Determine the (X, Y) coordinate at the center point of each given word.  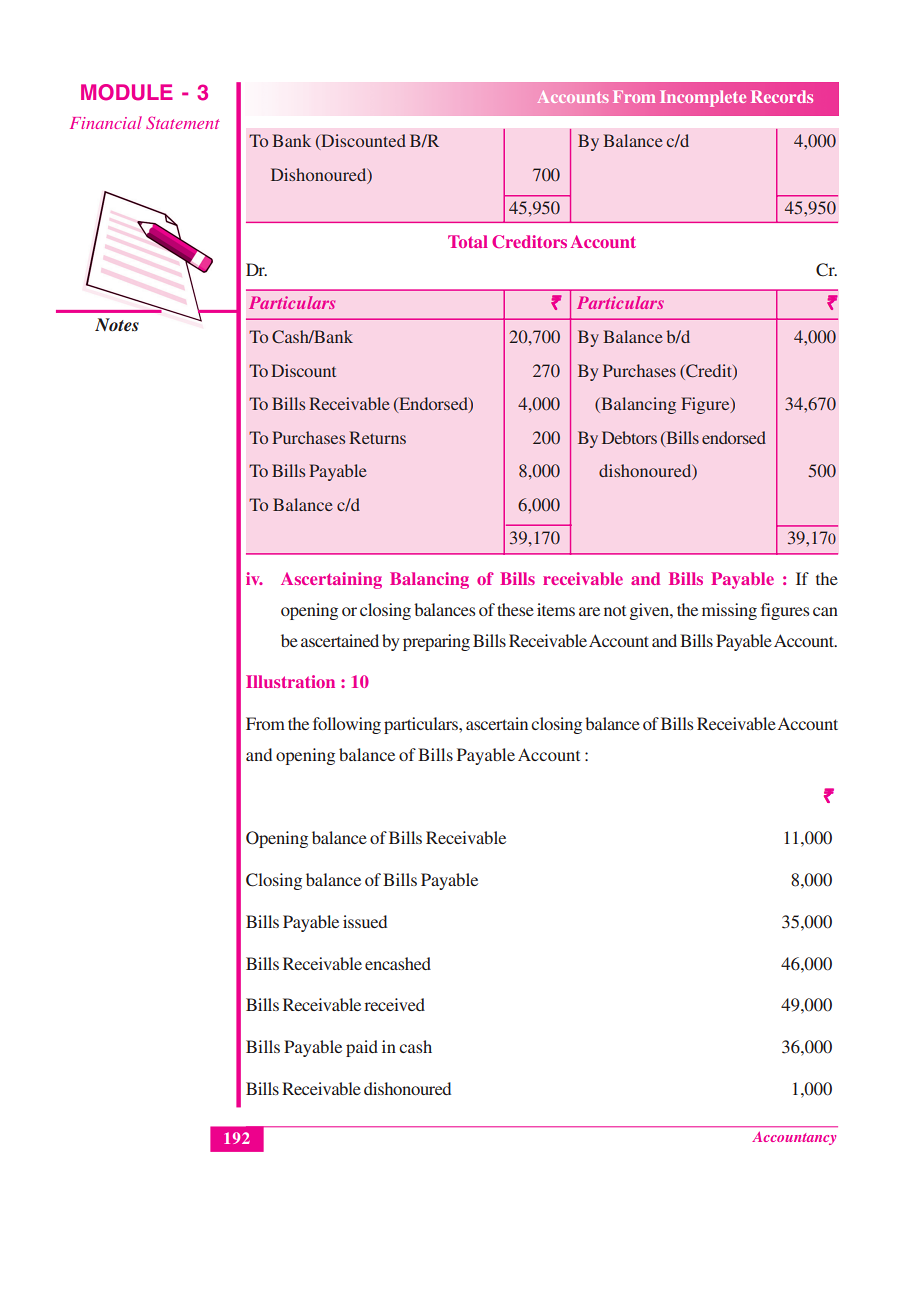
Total (468, 241)
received (394, 1004)
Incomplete (703, 98)
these (515, 609)
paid (362, 1048)
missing (729, 611)
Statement (183, 122)
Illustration (290, 681)
